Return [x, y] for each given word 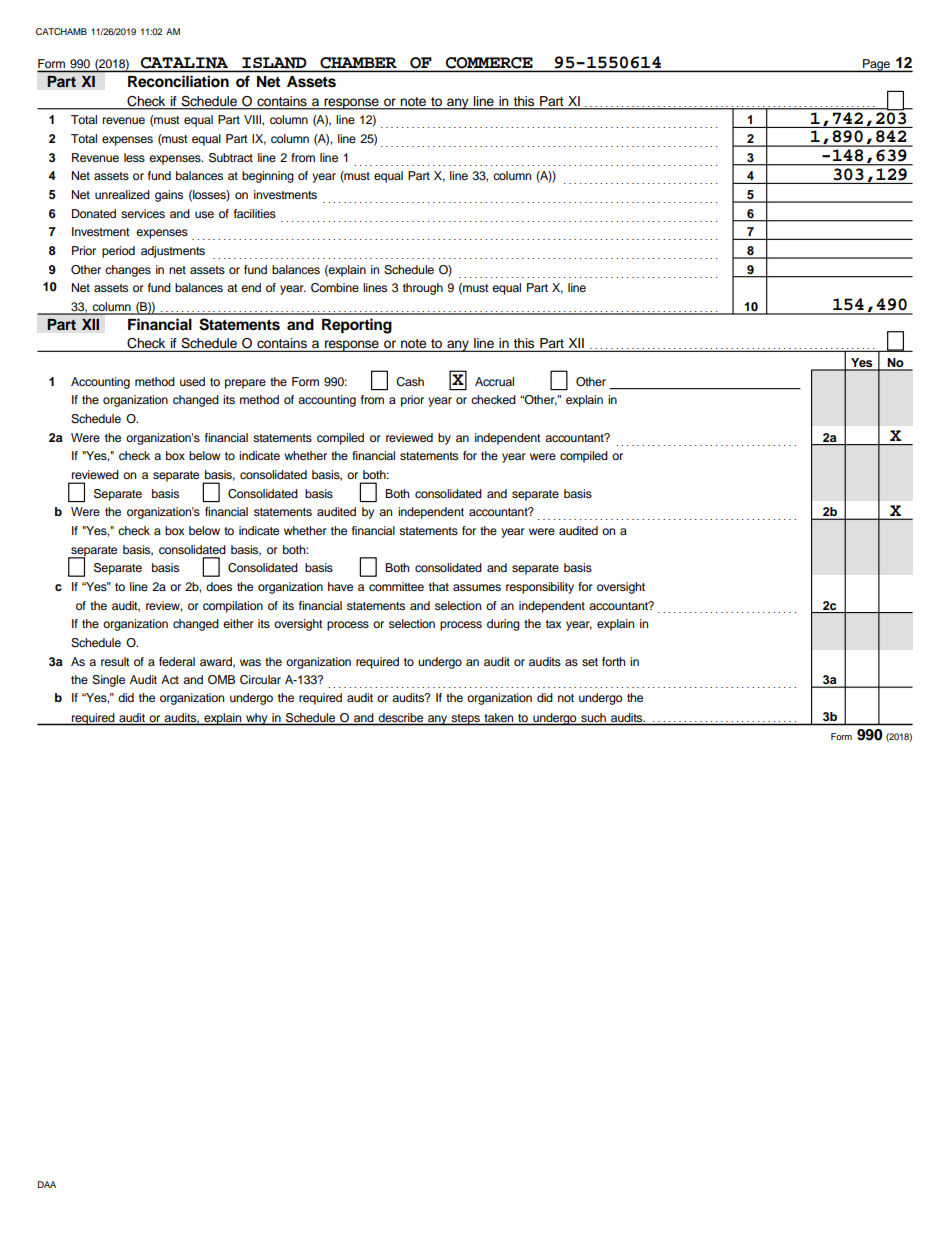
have [340, 586]
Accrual [494, 381]
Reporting [357, 326]
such [593, 717]
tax [553, 624]
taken [498, 717]
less [134, 157]
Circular [260, 680]
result [115, 661]
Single [108, 681]
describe [401, 717]
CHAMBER [358, 63]
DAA [47, 1184]
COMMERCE [489, 63]
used [192, 381]
